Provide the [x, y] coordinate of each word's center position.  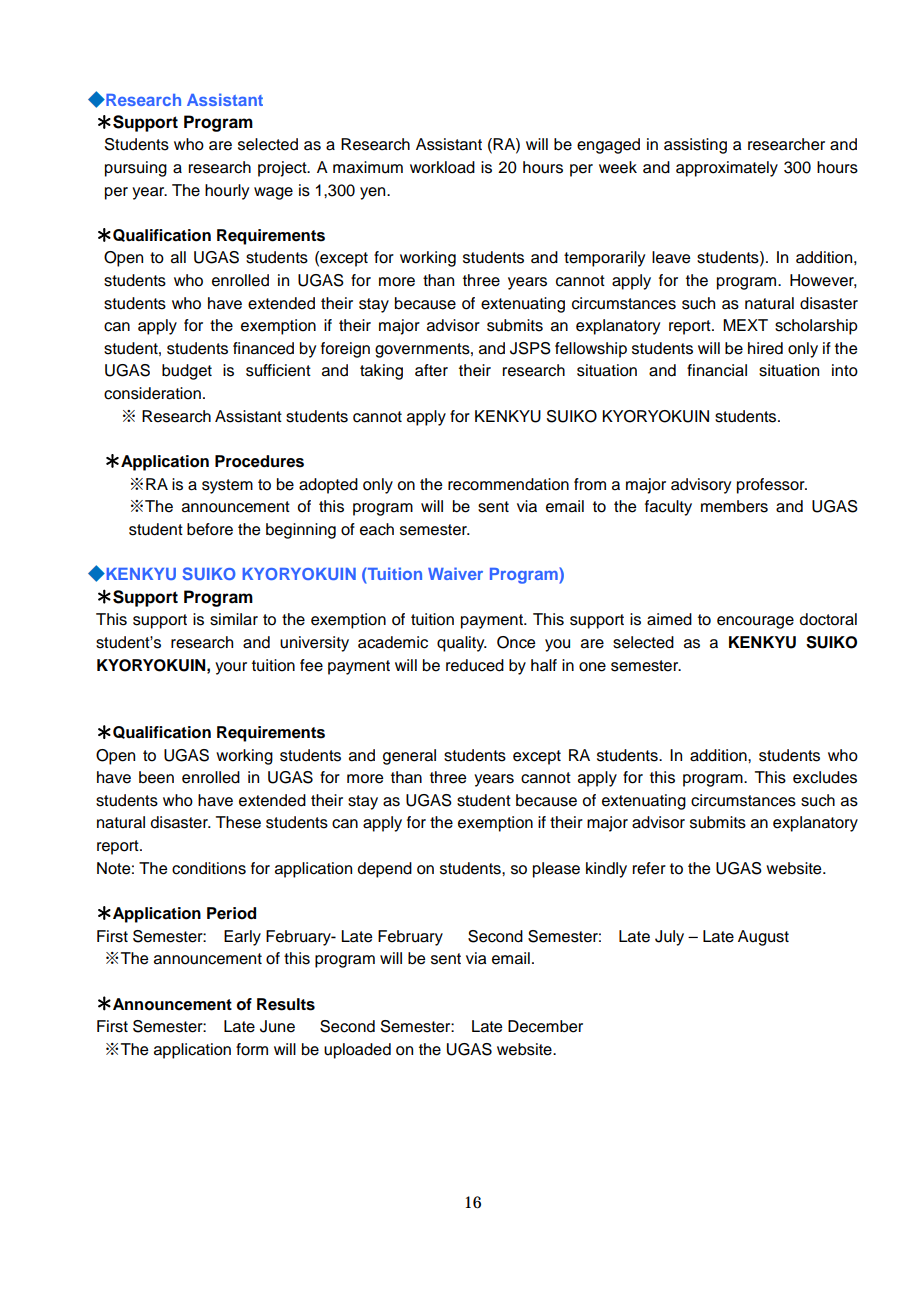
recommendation [508, 484]
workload [442, 167]
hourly [227, 192]
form [252, 1049]
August [763, 938]
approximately [727, 169]
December [545, 1026]
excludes [825, 777]
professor [772, 486]
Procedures [259, 461]
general [409, 757]
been [156, 777]
